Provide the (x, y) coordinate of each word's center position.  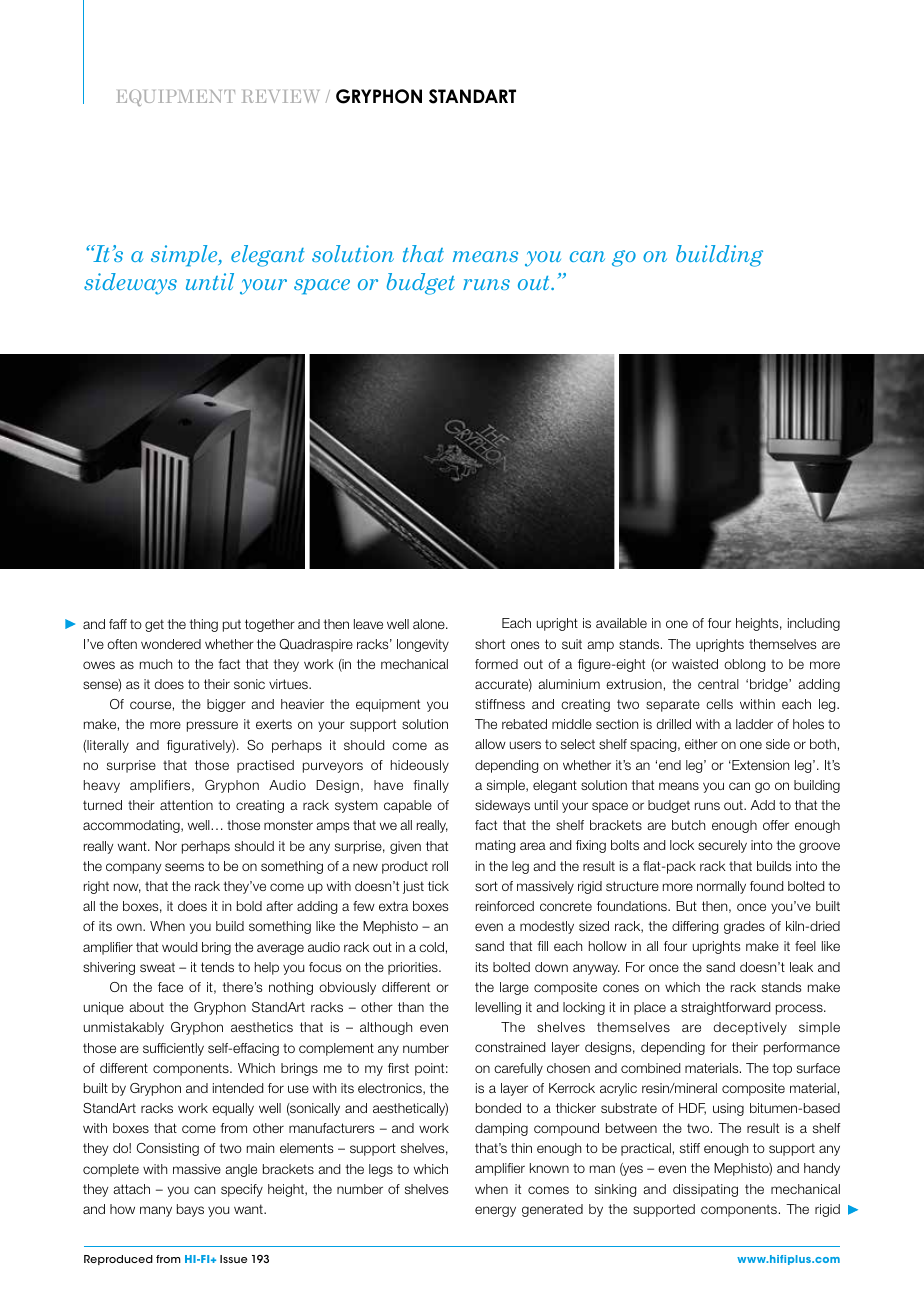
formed (496, 664)
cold (431, 947)
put (232, 626)
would (179, 947)
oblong (744, 665)
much (156, 664)
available (621, 623)
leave (368, 624)
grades (744, 927)
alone (430, 624)
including (814, 624)
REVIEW (280, 96)
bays (190, 1210)
